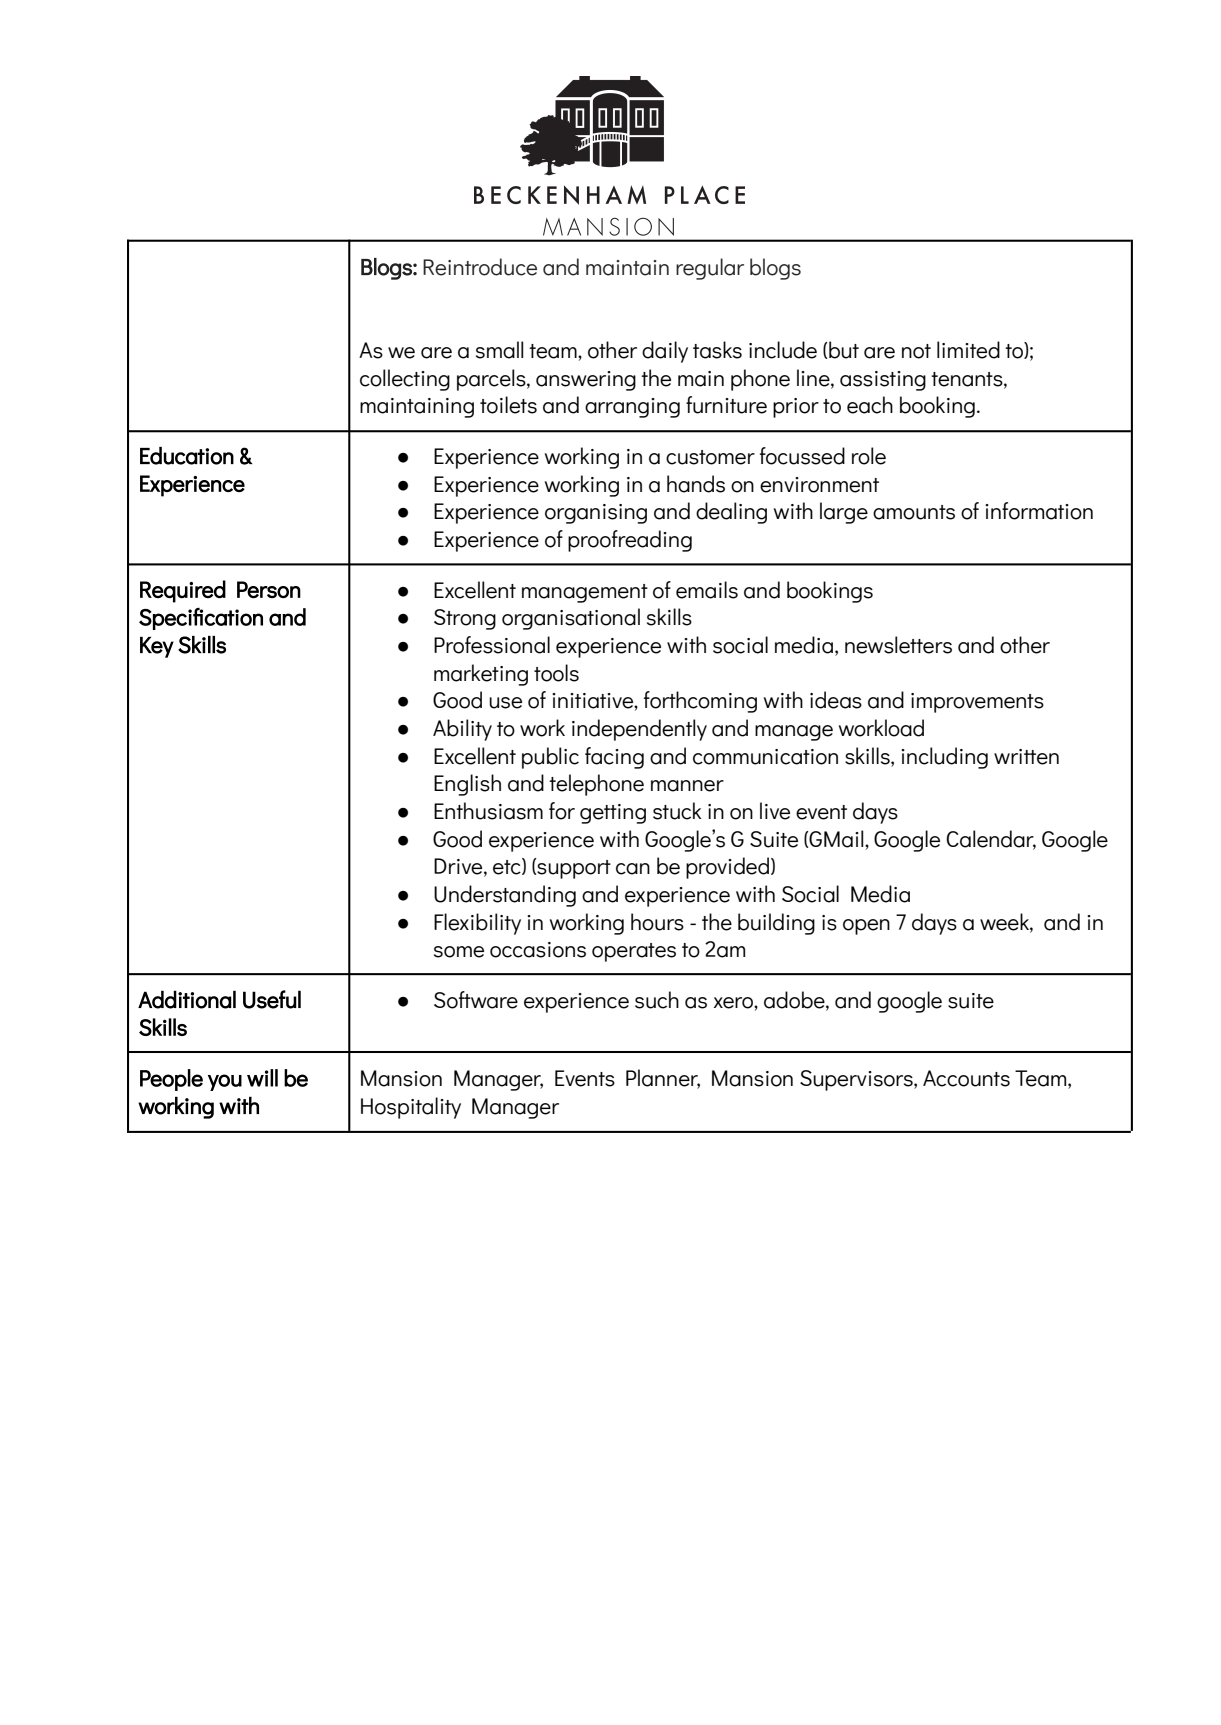 The image size is (1221, 1725). Describe the element at coordinates (269, 589) in the document. I see `Person` at that location.
